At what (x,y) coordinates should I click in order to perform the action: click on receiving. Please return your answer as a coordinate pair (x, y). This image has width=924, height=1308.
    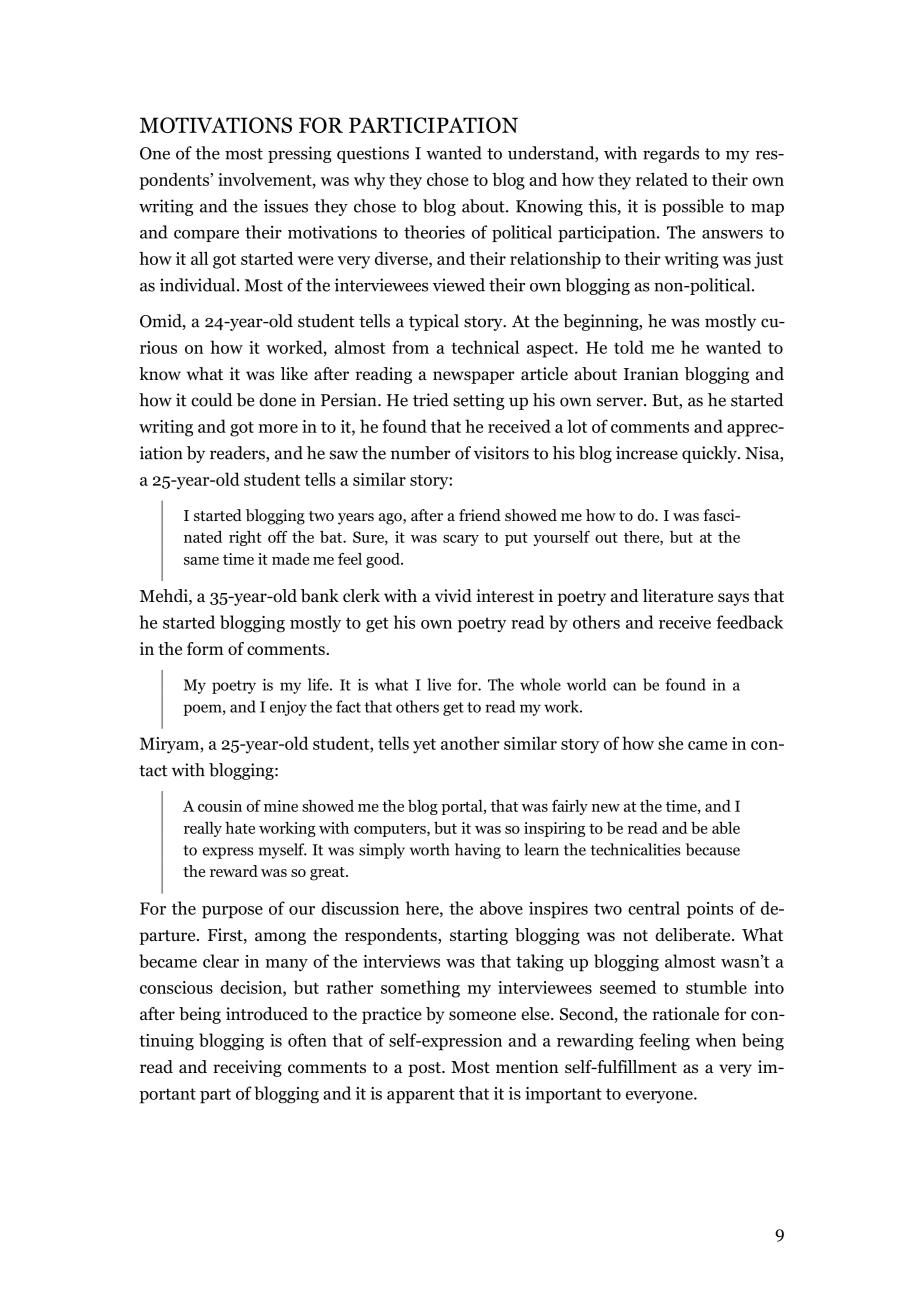
    Looking at the image, I should click on (247, 1068).
